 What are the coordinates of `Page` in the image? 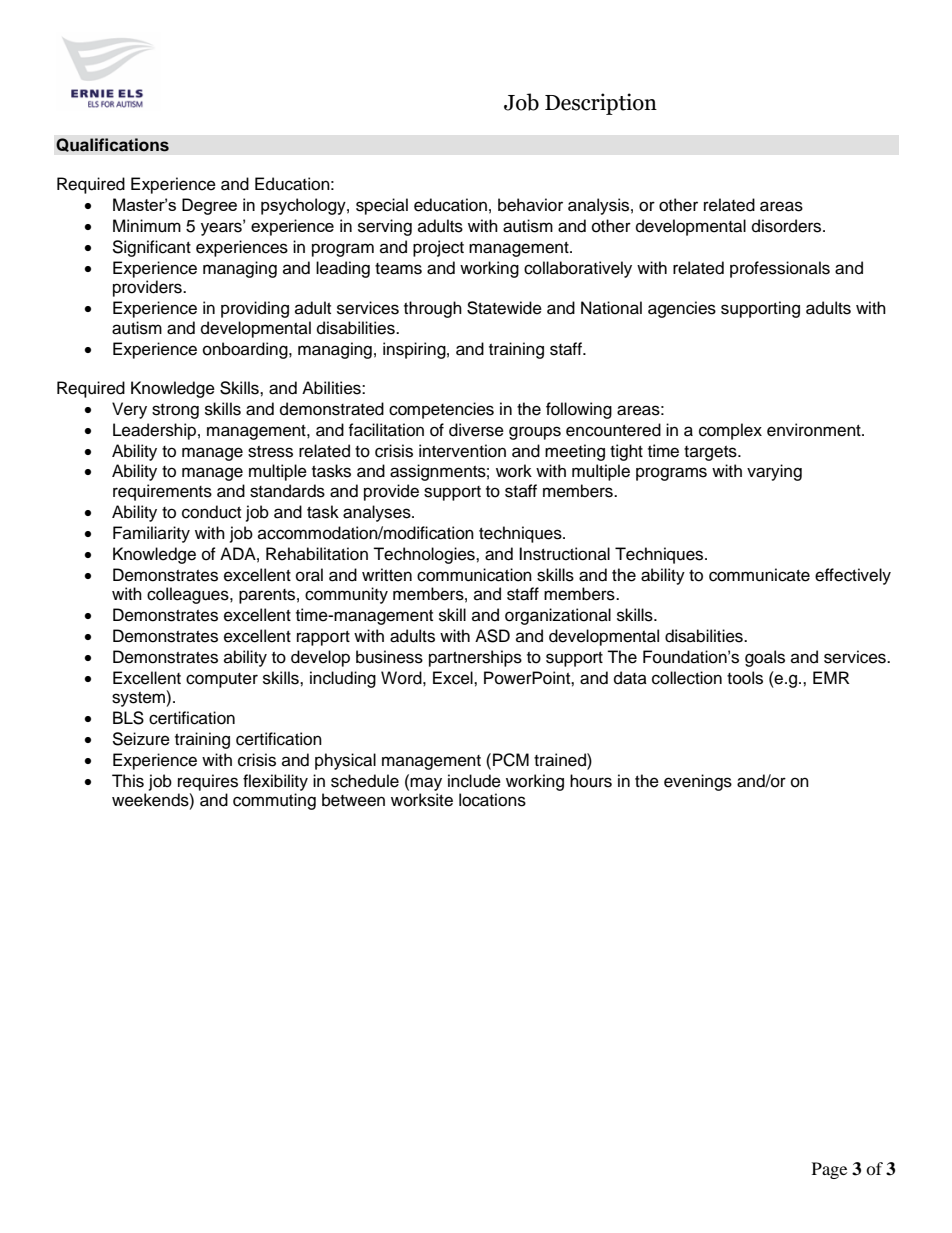 It's located at (829, 1170).
